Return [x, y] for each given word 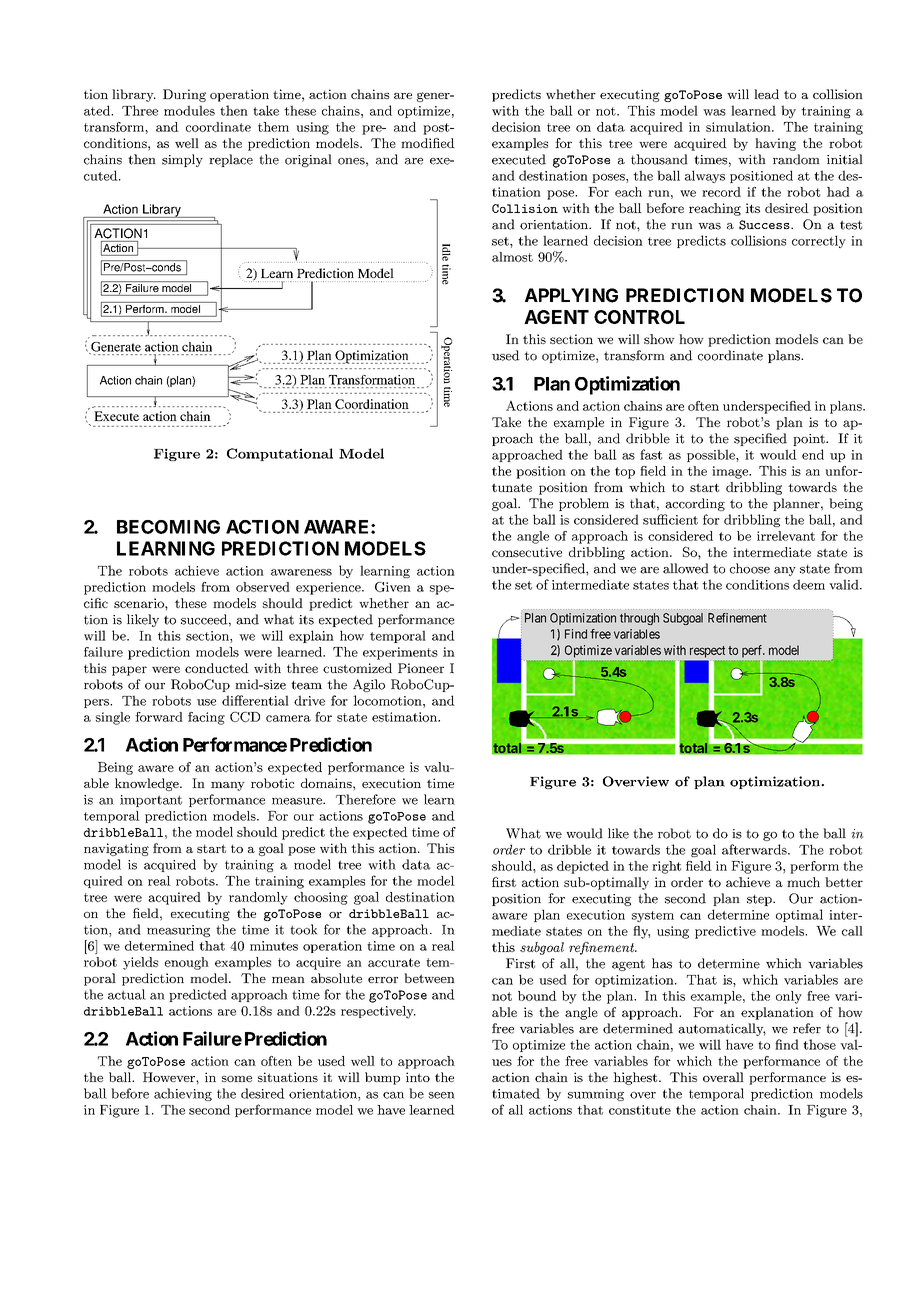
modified [428, 143]
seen [442, 1095]
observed [263, 587]
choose [750, 568]
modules [189, 110]
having [775, 144]
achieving [183, 1094]
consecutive [527, 552]
